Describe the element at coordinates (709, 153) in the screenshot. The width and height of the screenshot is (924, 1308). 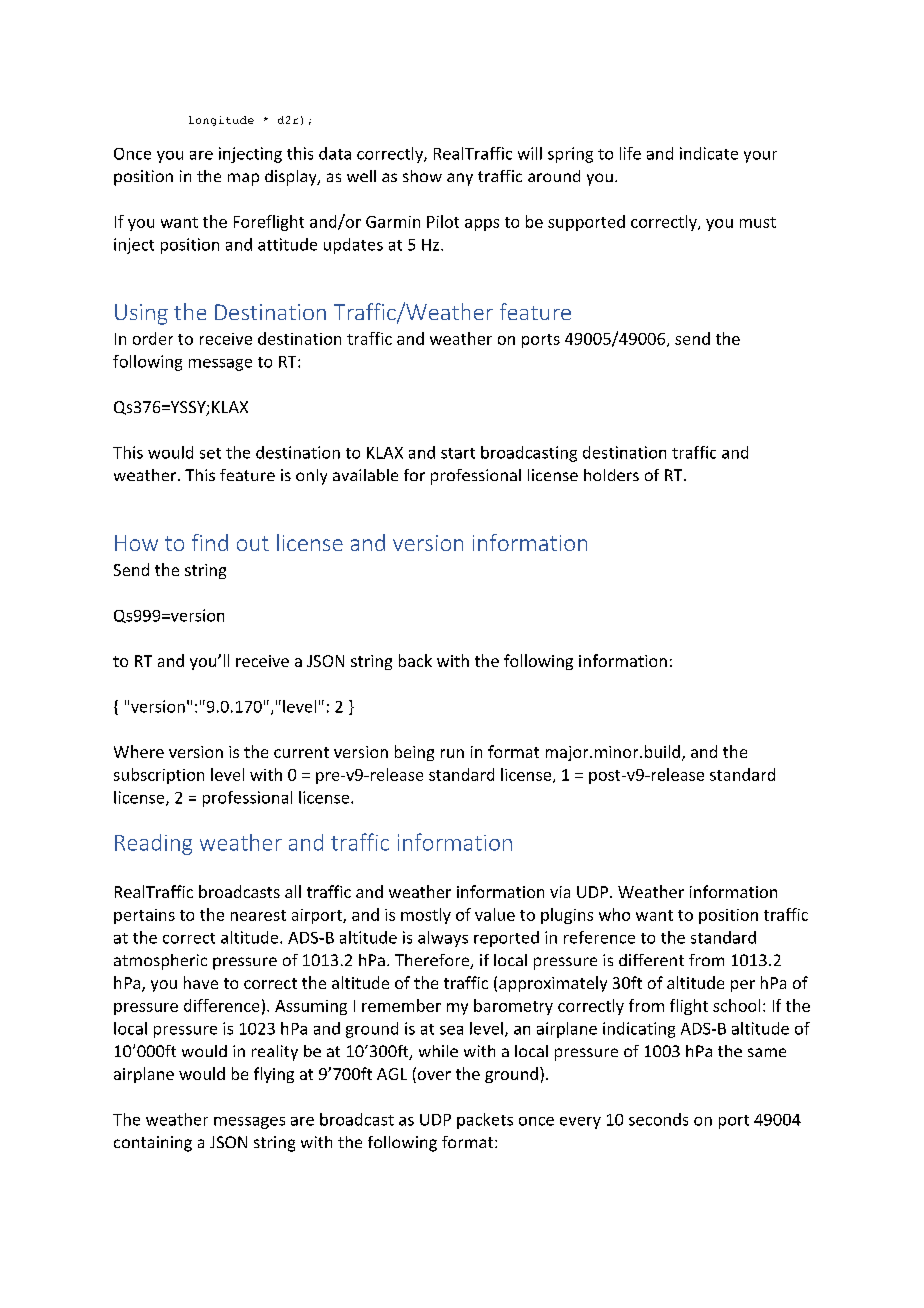
I see `indicate` at that location.
